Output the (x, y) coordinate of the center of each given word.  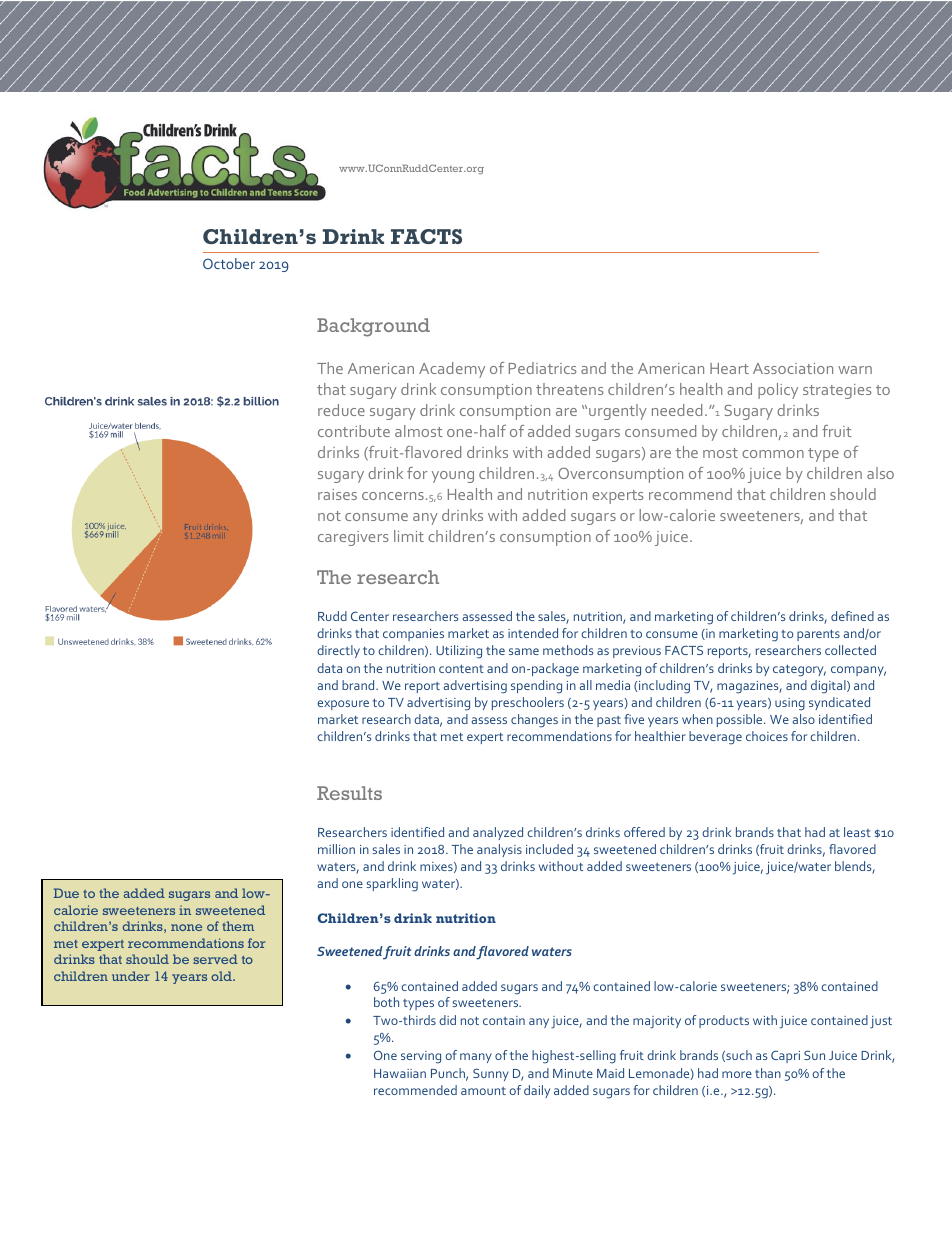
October (229, 263)
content (461, 669)
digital (829, 687)
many (476, 1058)
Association (793, 368)
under (131, 976)
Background (373, 327)
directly (338, 651)
